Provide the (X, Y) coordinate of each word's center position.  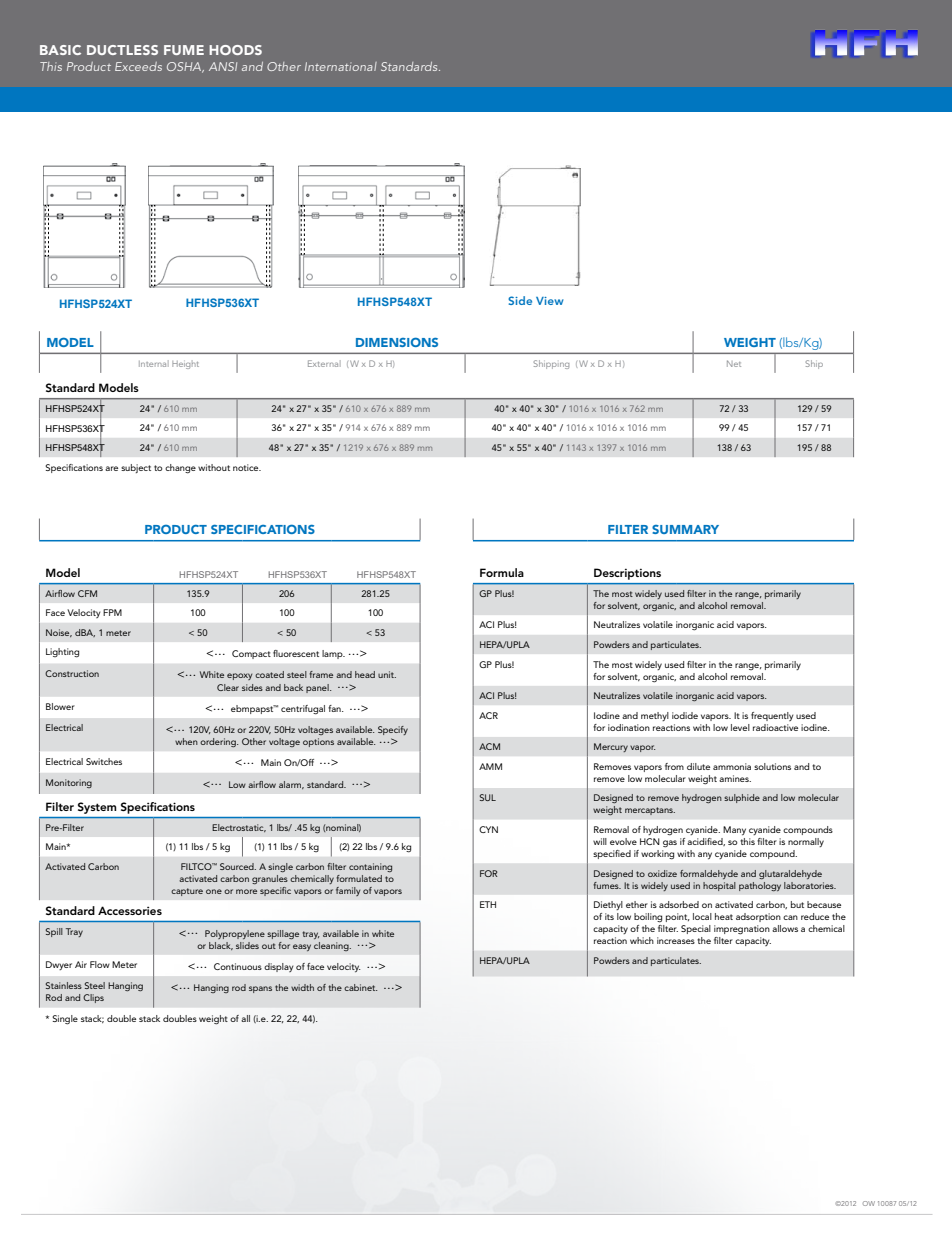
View (550, 301)
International (341, 66)
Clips (93, 998)
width (302, 987)
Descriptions (627, 574)
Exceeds (138, 66)
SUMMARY (685, 529)
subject (136, 468)
